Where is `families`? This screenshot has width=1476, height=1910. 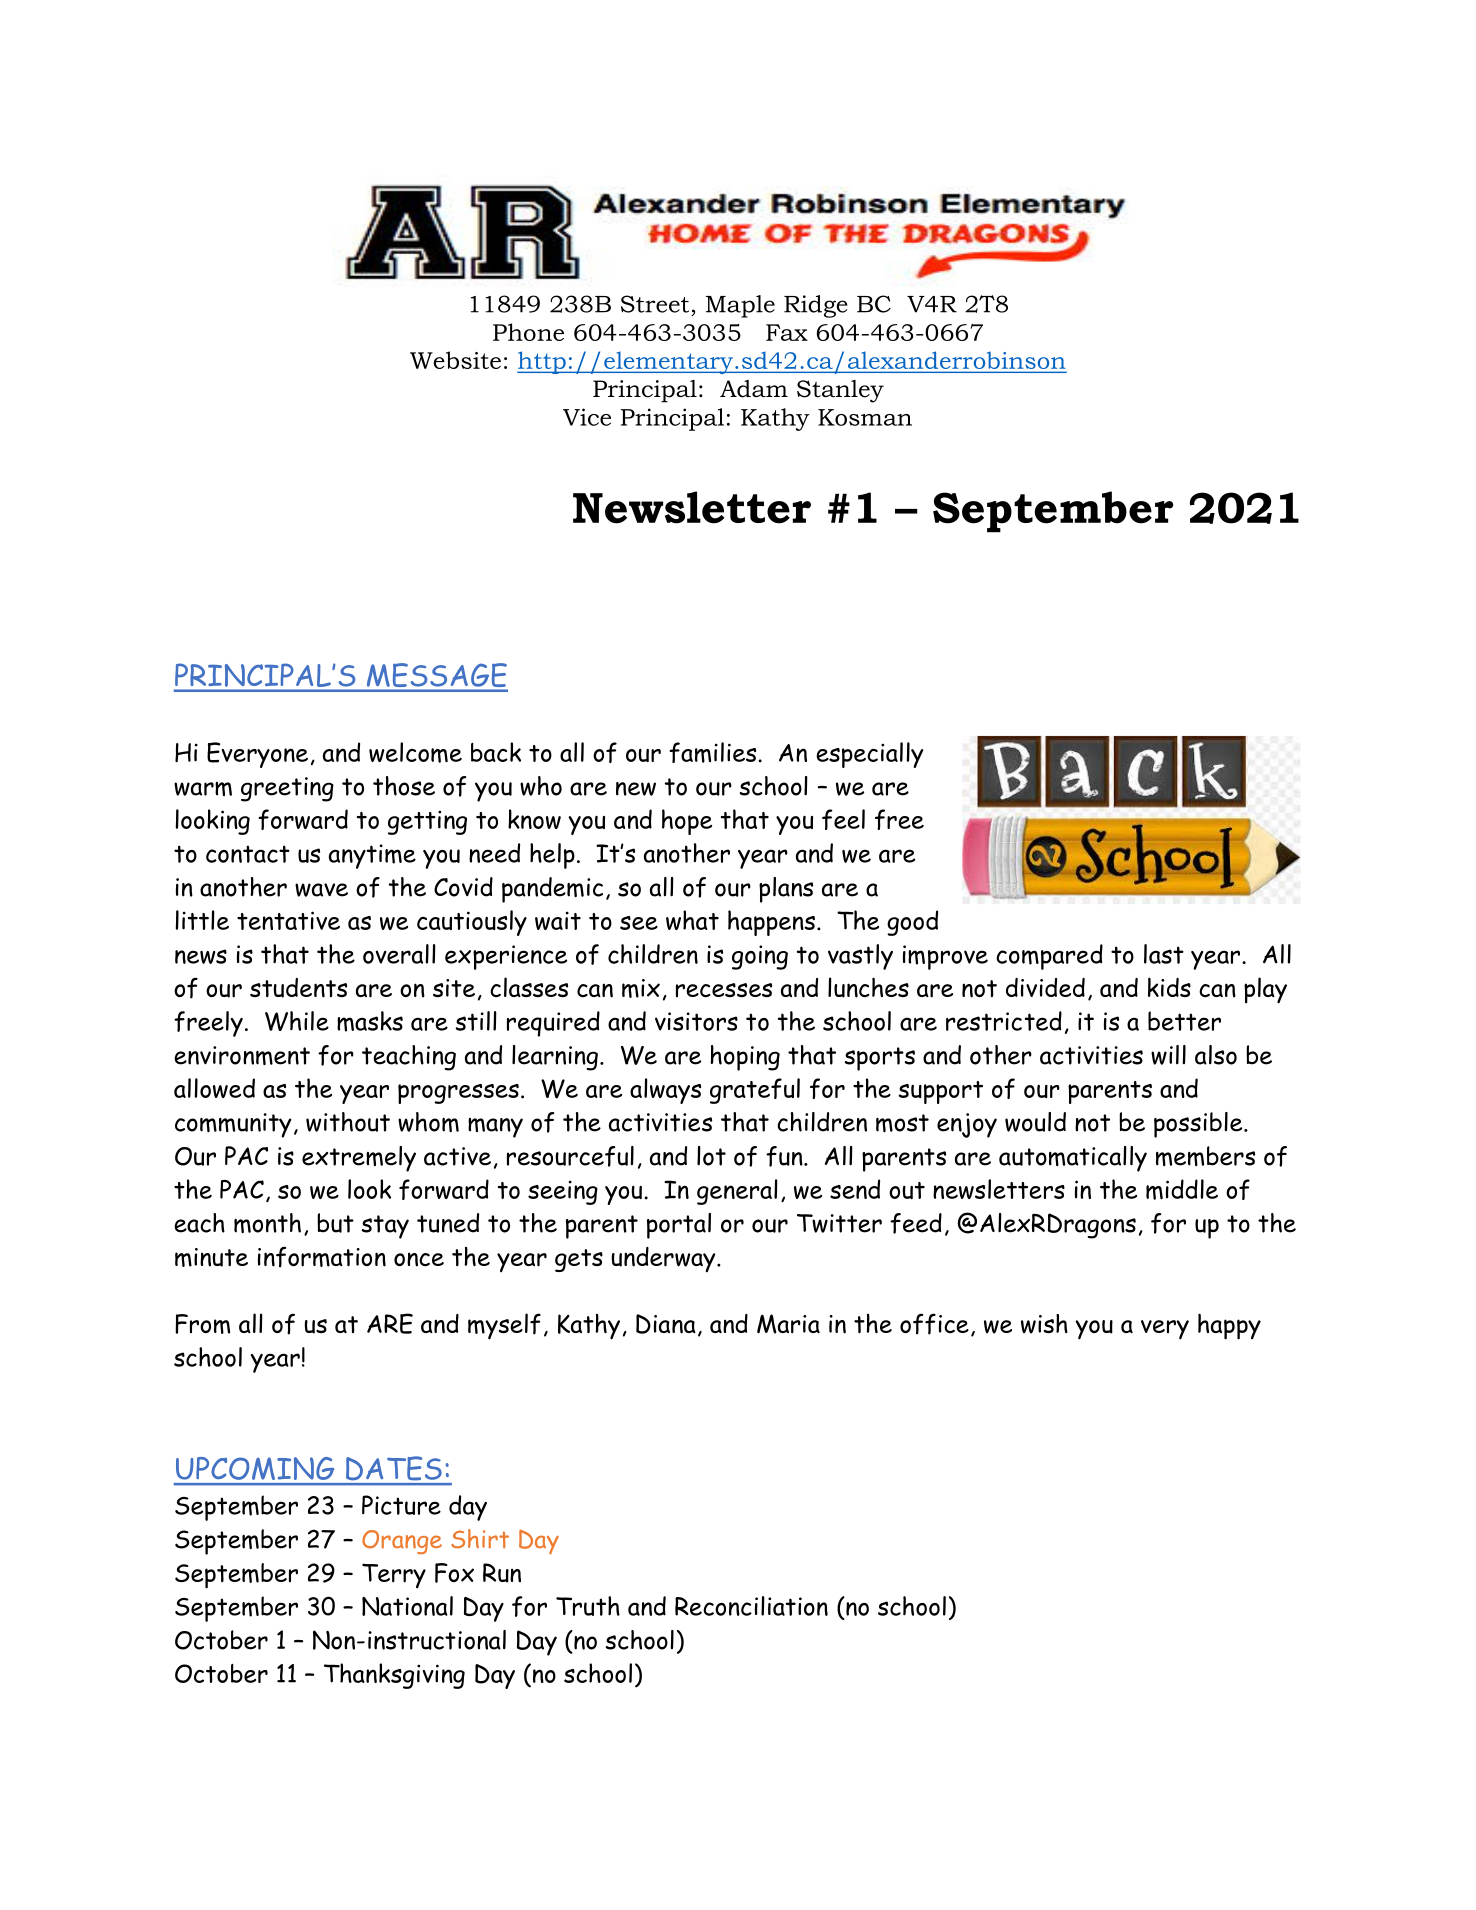
families is located at coordinates (714, 752).
